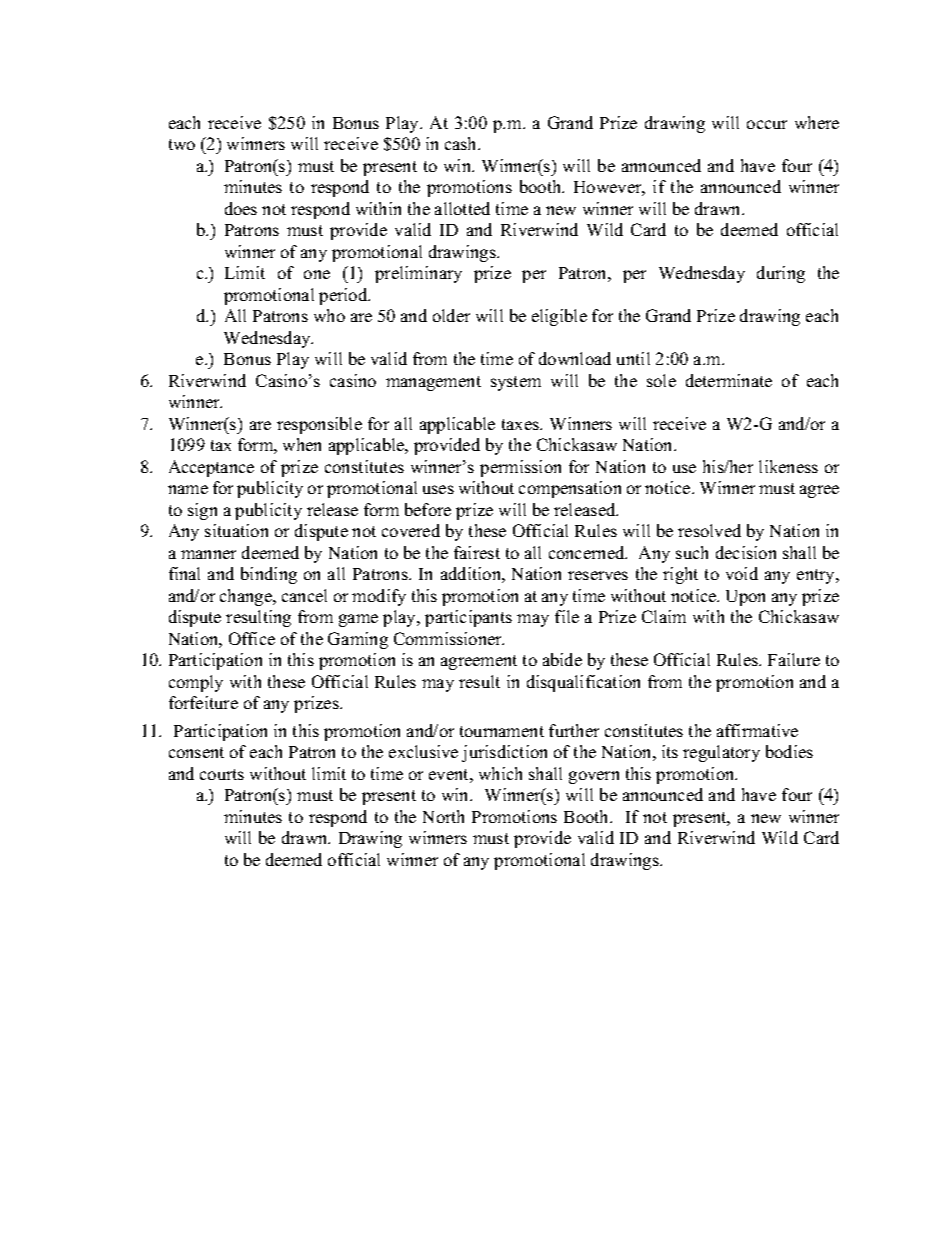  Describe the element at coordinates (462, 143) in the screenshot. I see `cash` at that location.
